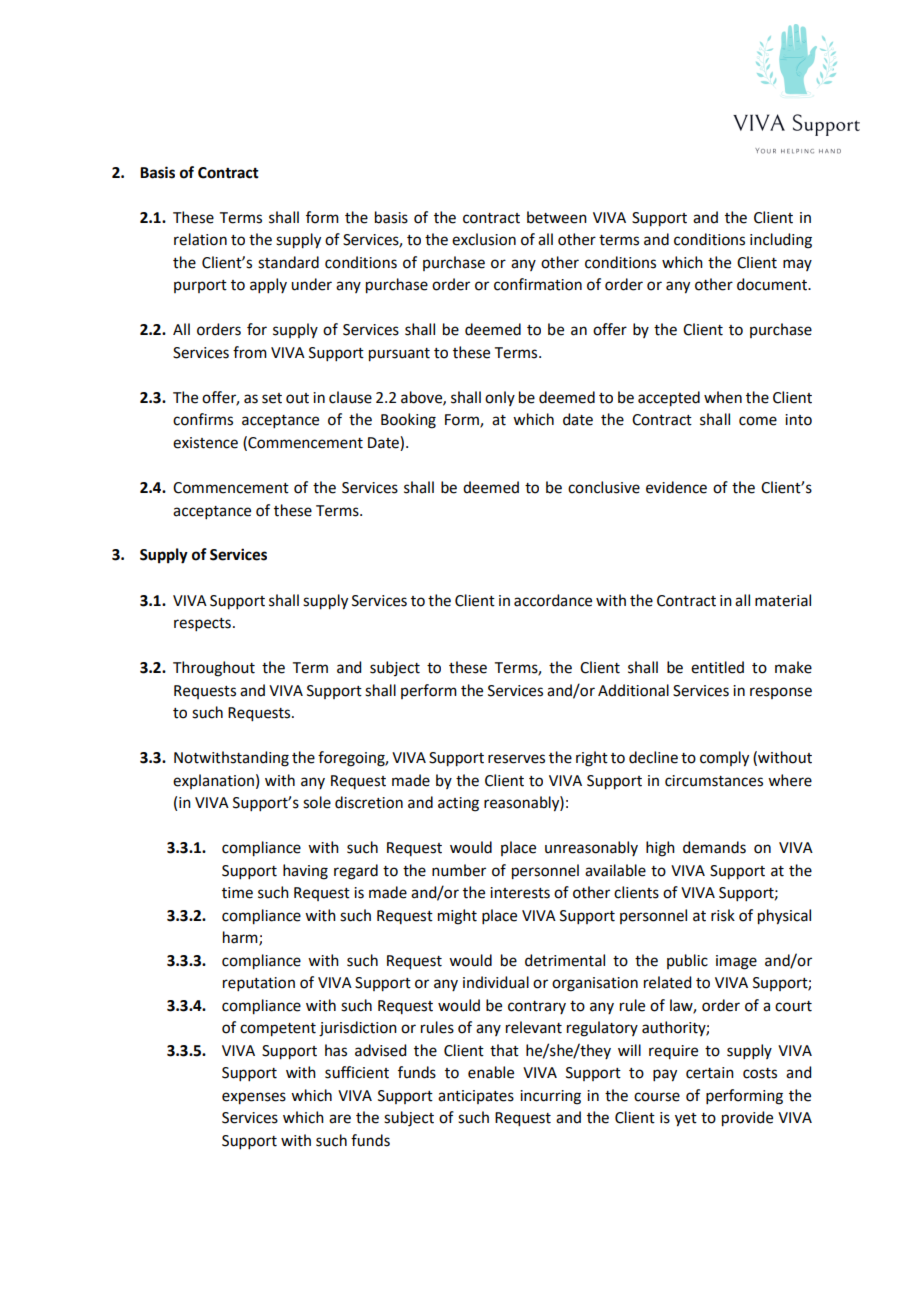  I want to click on entitled, so click(717, 667).
